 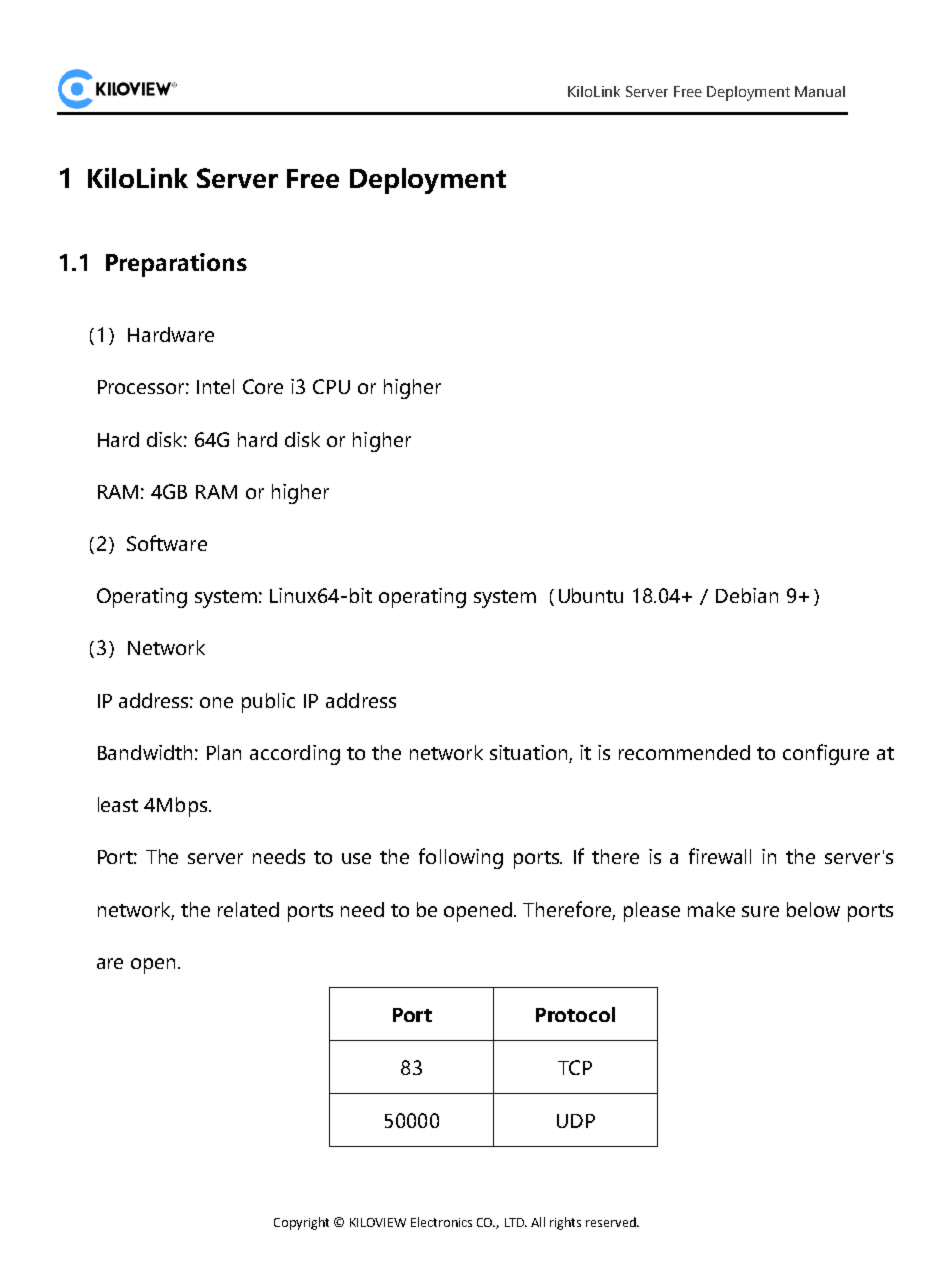 I want to click on Copyright, so click(x=301, y=1223).
